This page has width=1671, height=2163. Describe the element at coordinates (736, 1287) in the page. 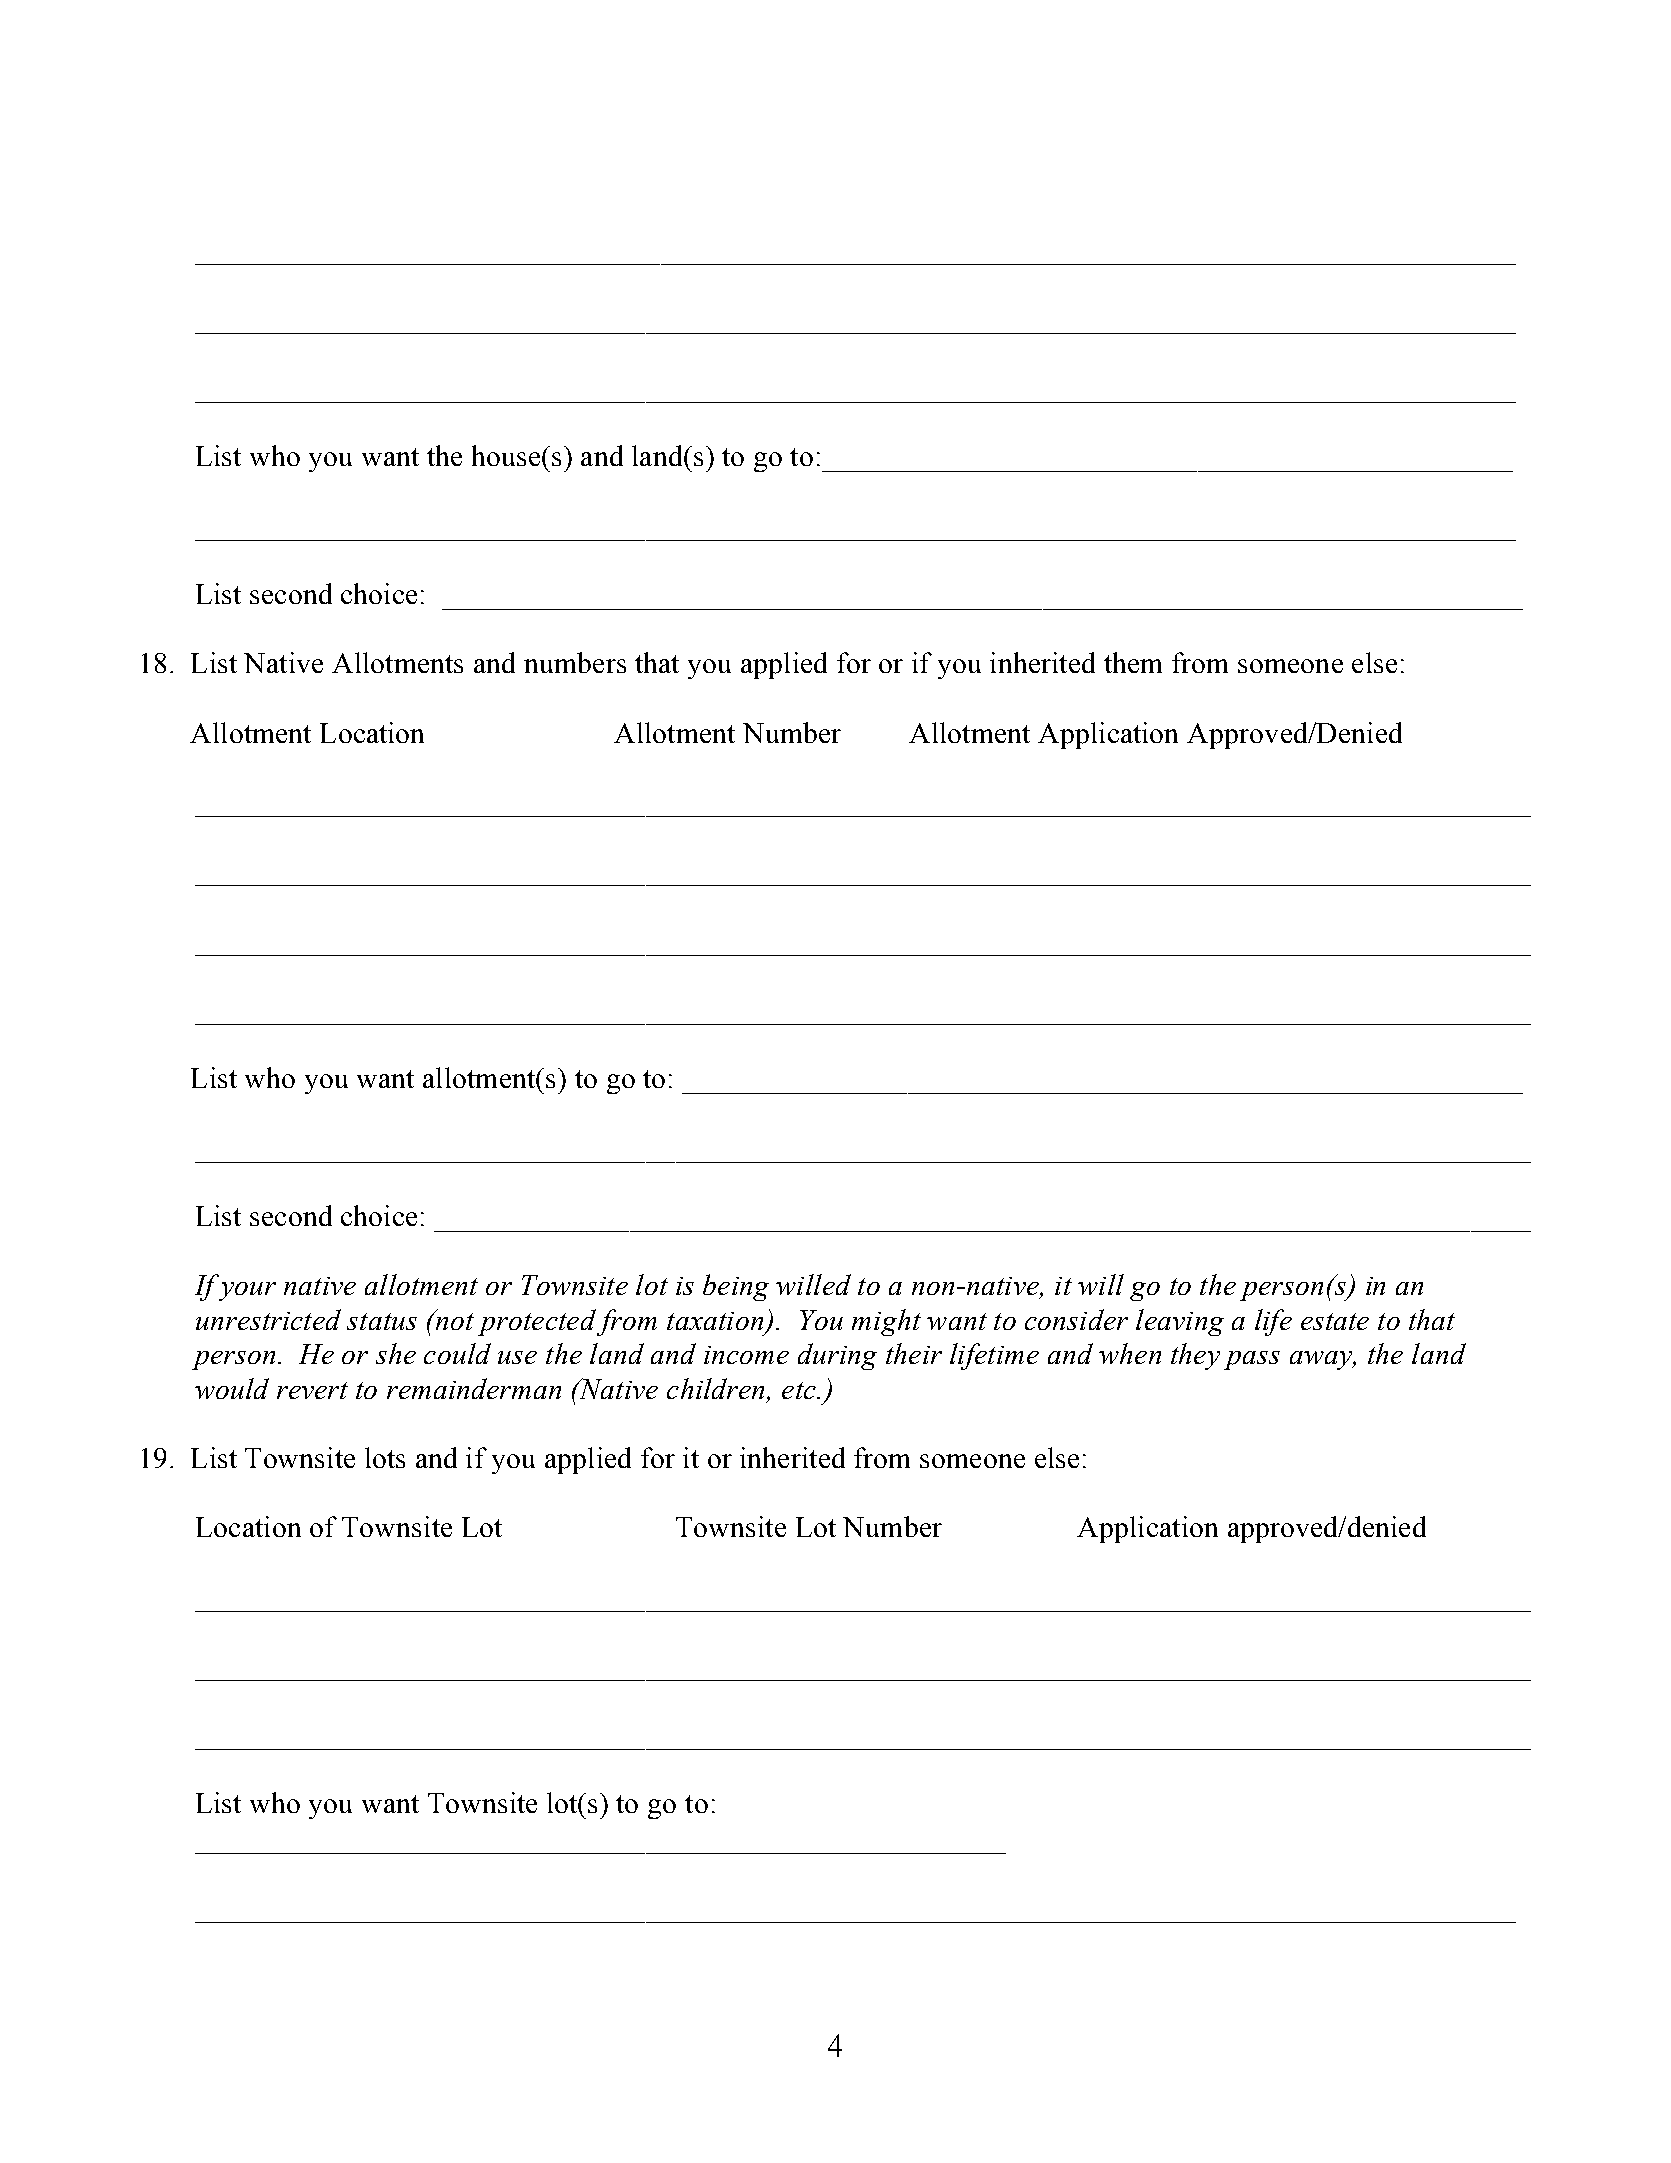

I see `being` at that location.
